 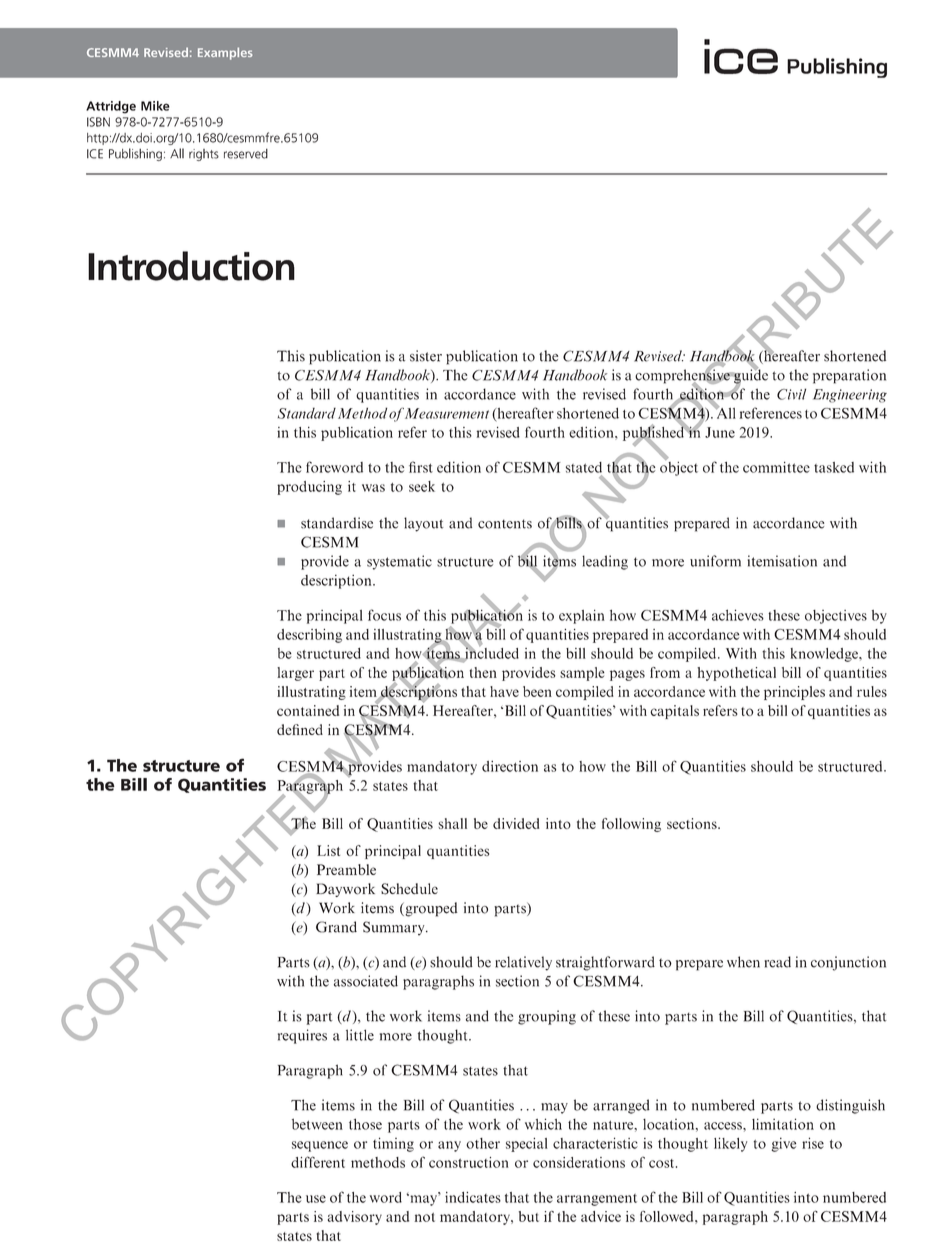 I want to click on reserved, so click(x=246, y=154).
